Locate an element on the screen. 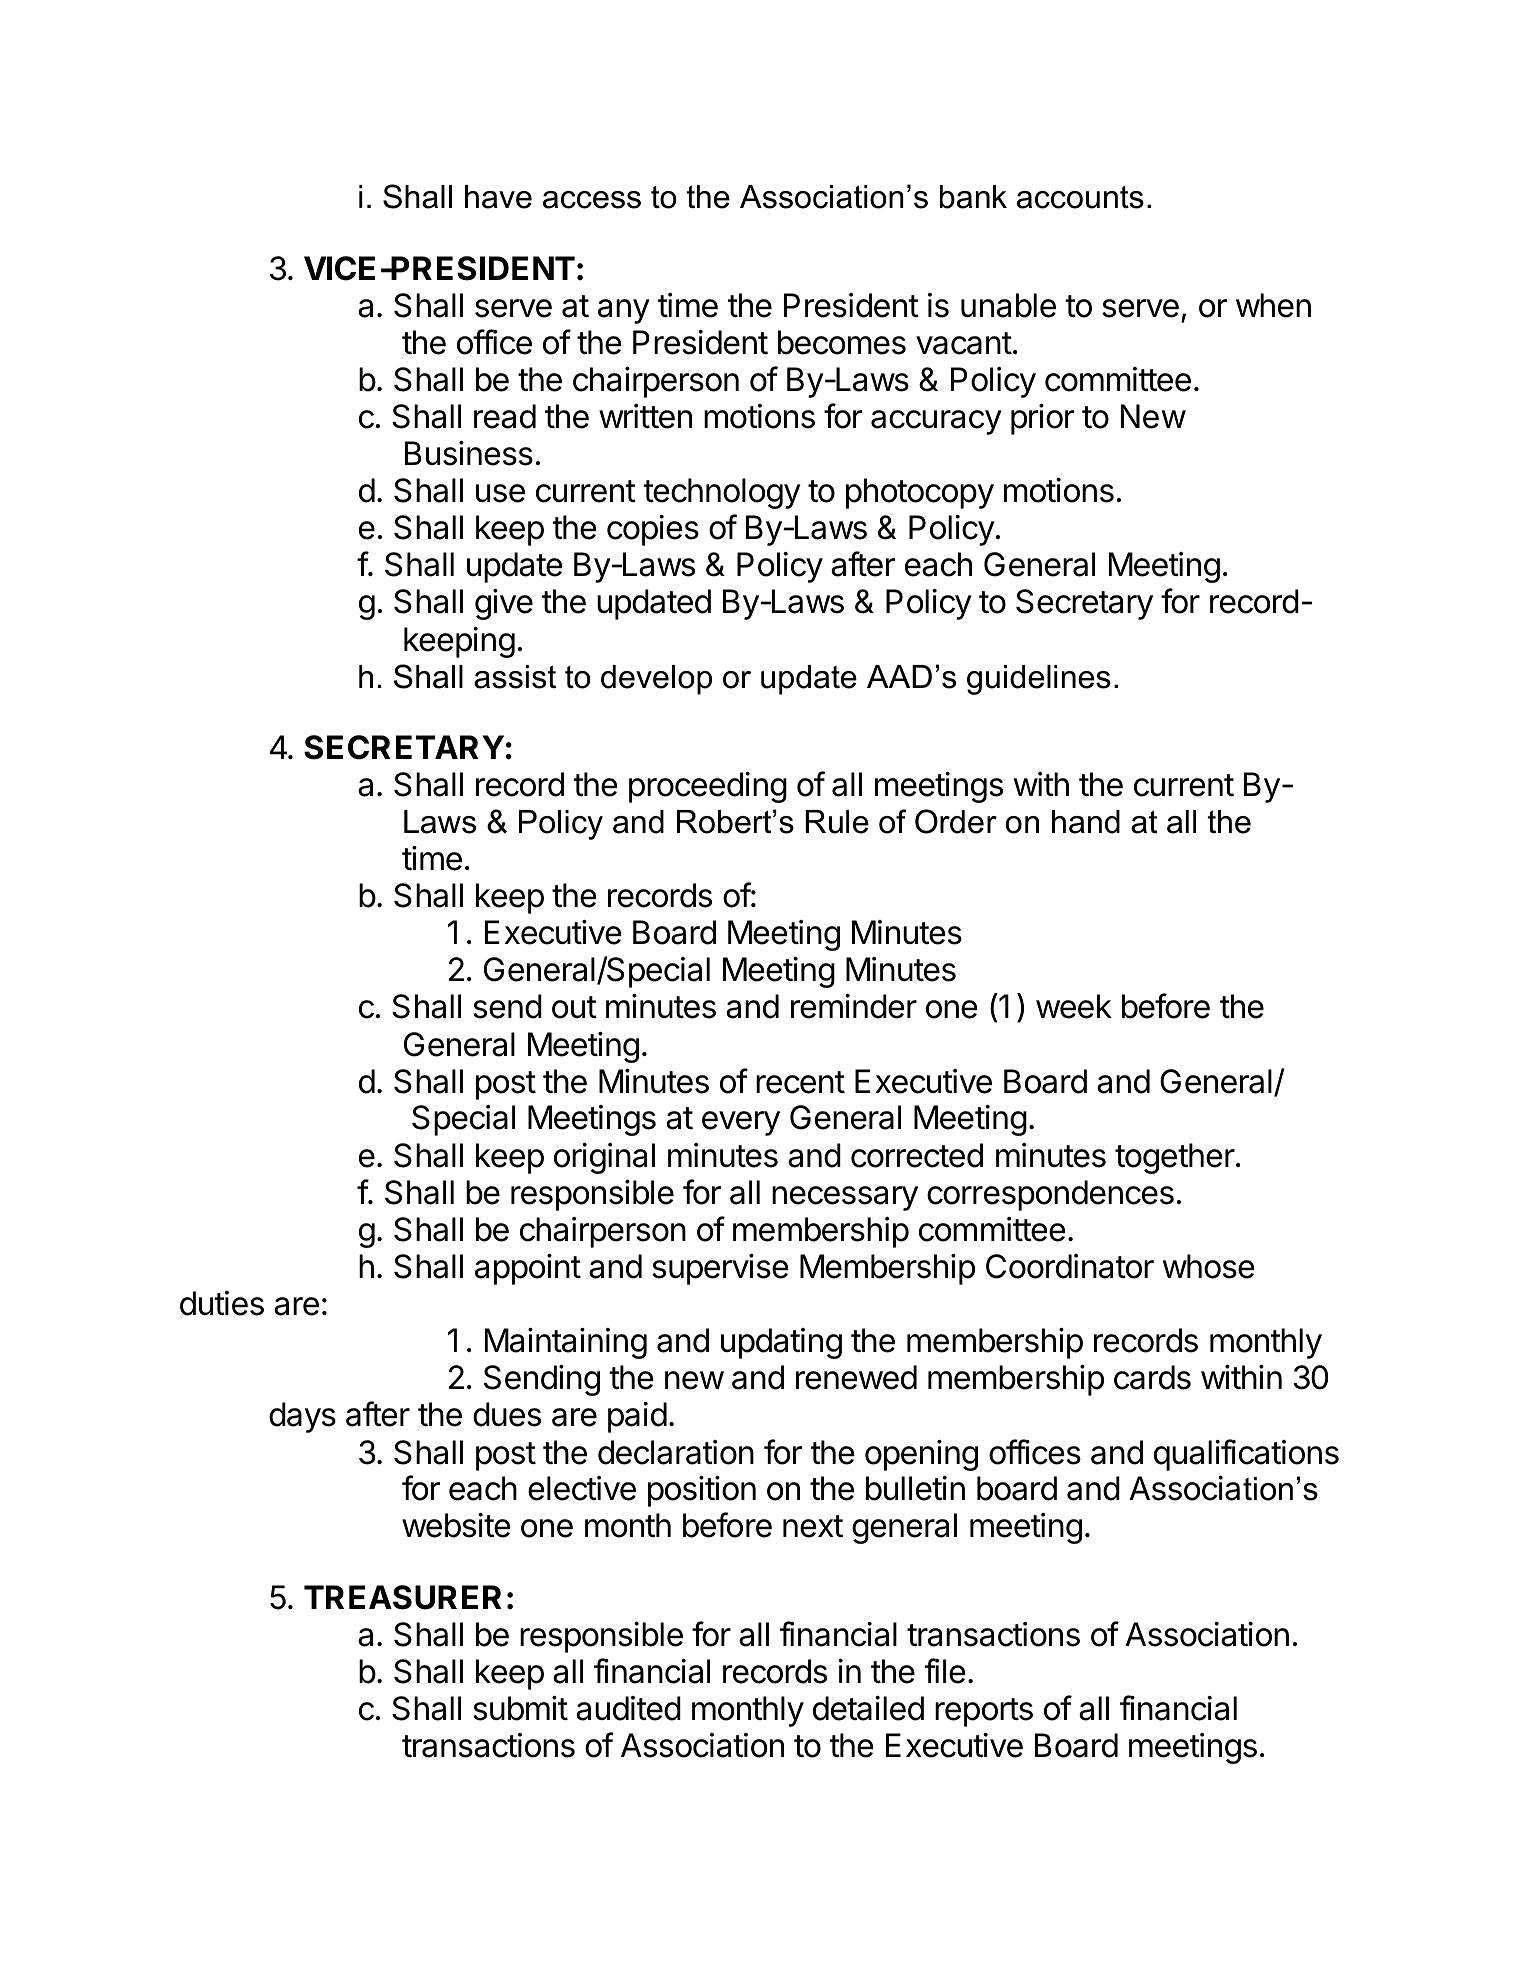 The image size is (1518, 1964). audited is located at coordinates (628, 1708).
